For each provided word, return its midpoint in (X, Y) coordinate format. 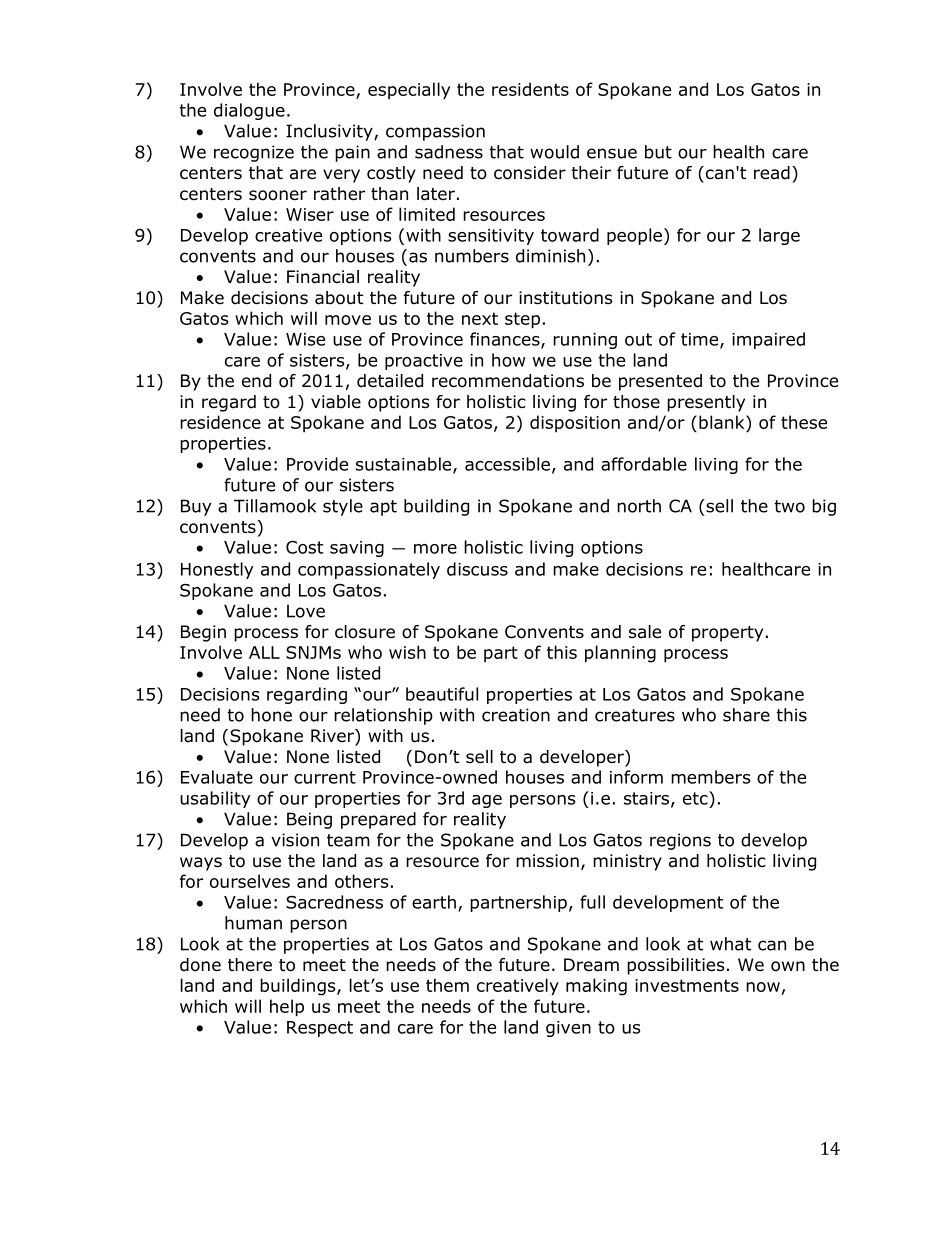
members (710, 777)
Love (306, 611)
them (447, 985)
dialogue (249, 111)
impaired (768, 340)
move (348, 320)
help (287, 1008)
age (487, 801)
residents (530, 89)
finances (506, 340)
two (789, 506)
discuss (477, 569)
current (325, 777)
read (772, 173)
